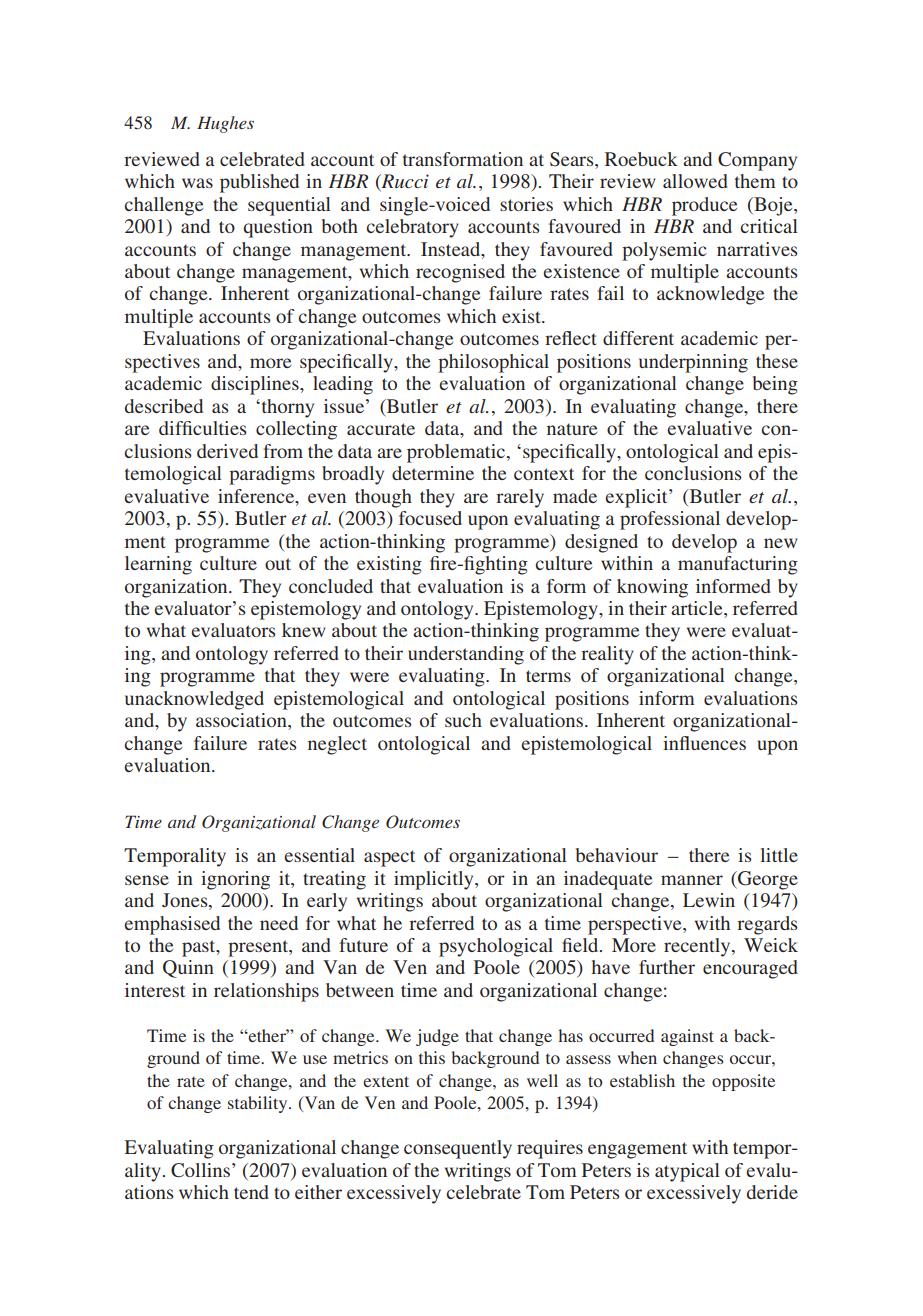  Describe the element at coordinates (435, 880) in the screenshot. I see `implicitly` at that location.
